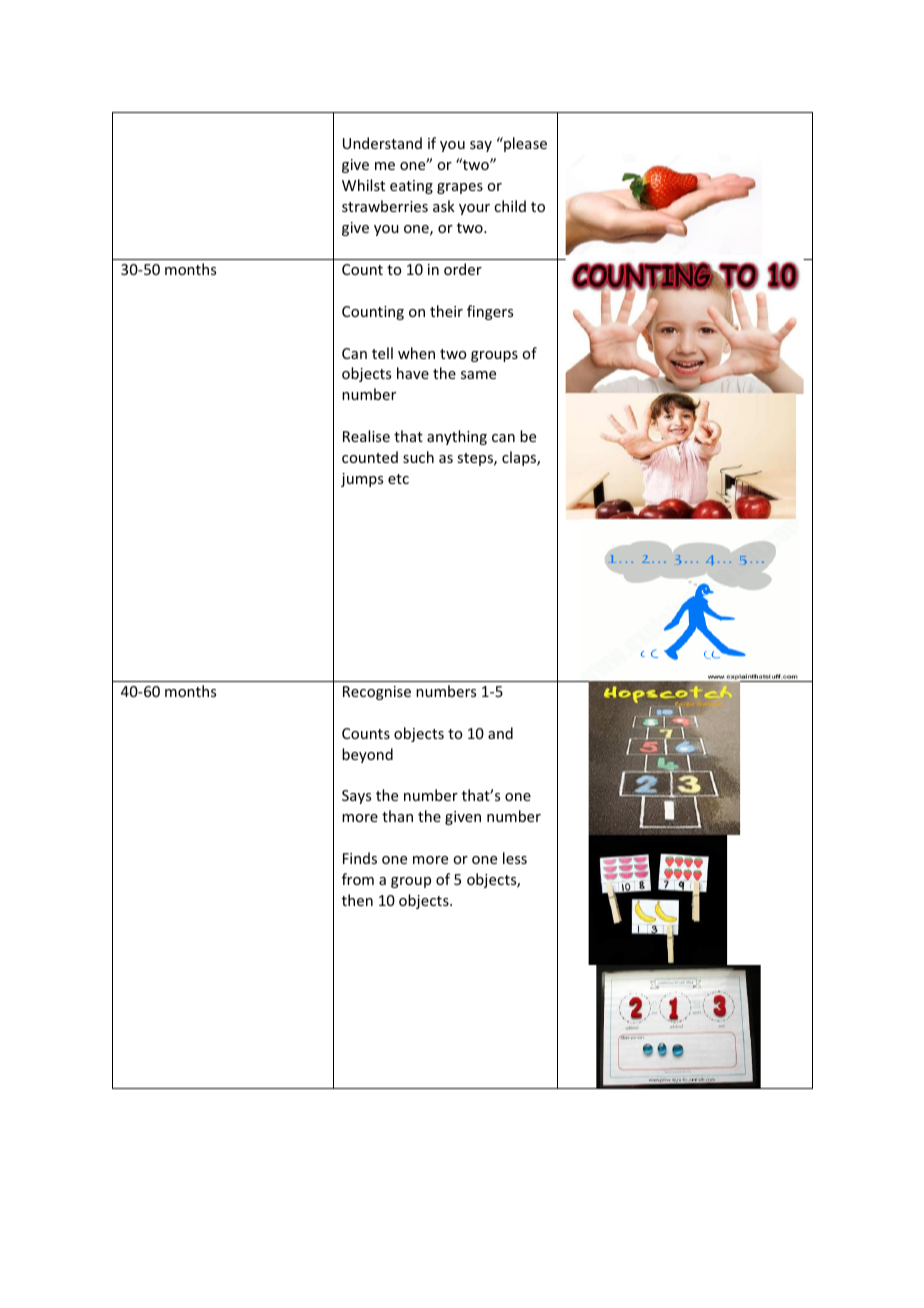 This document has width=924, height=1308. Describe the element at coordinates (398, 479) in the document. I see `etc` at that location.
